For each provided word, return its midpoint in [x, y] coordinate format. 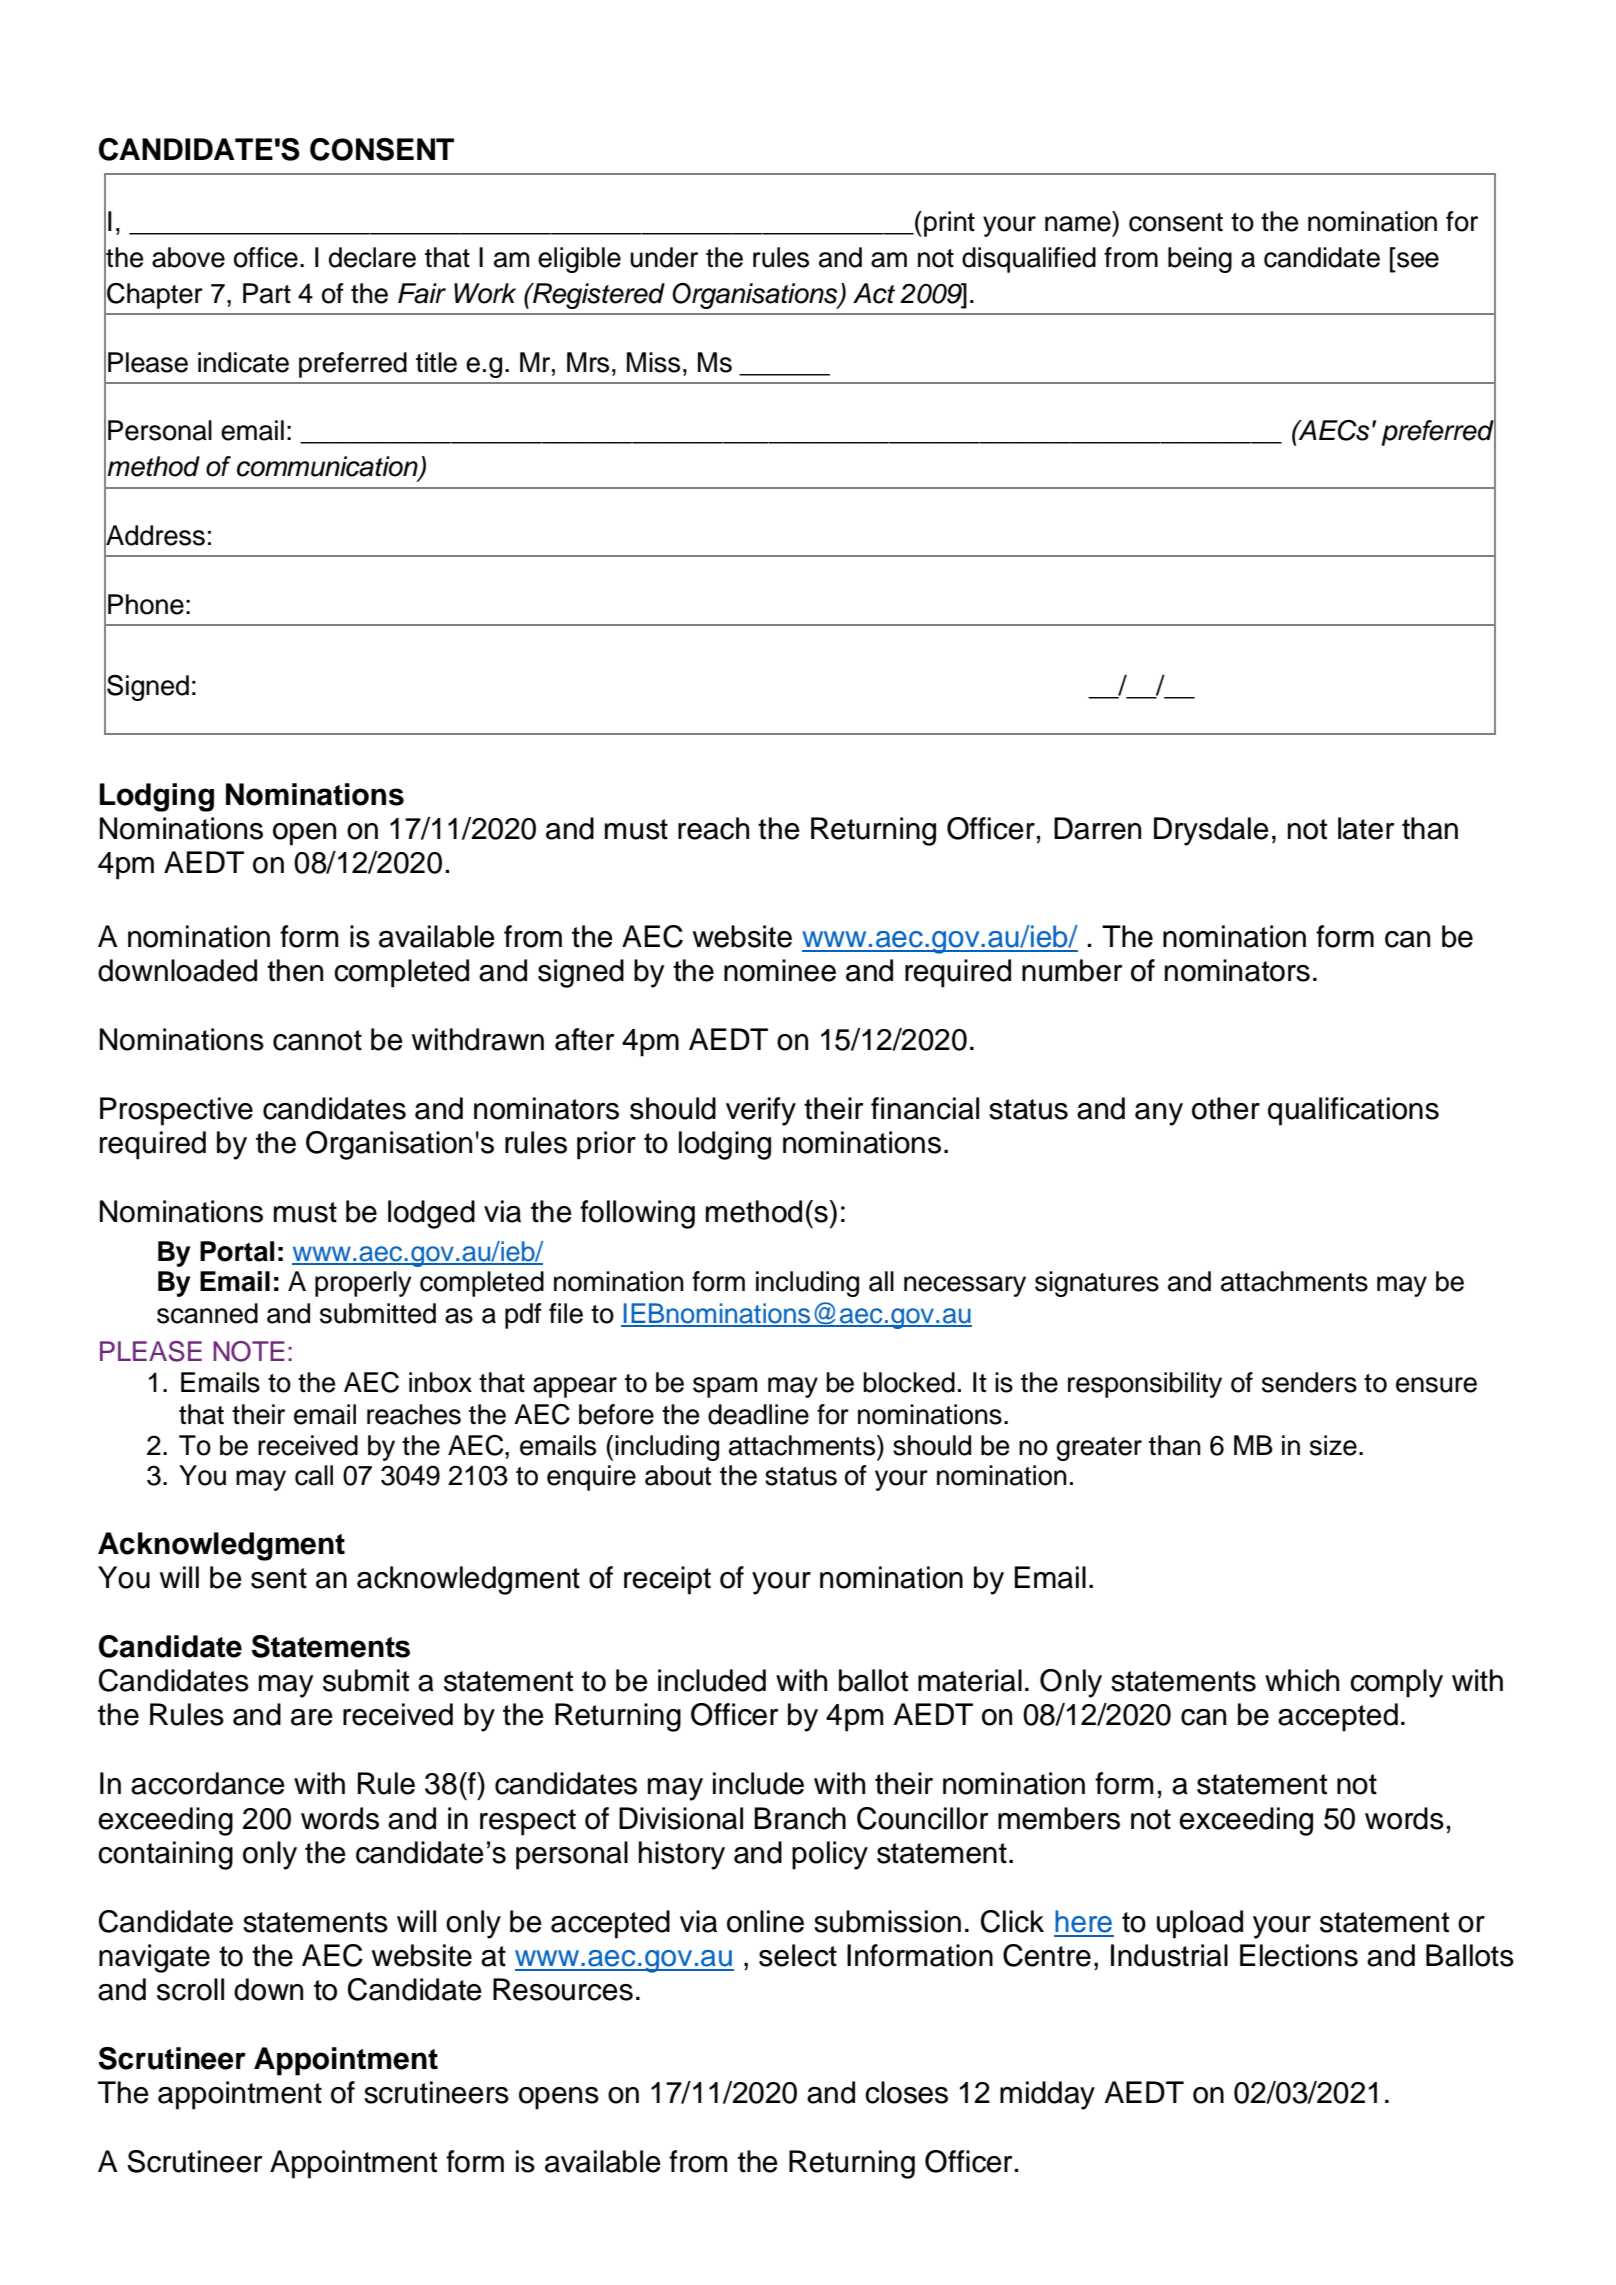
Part [267, 293]
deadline [758, 1414]
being [1200, 260]
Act [874, 293]
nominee [780, 970]
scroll [190, 1989]
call [314, 1475]
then [295, 970]
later [1366, 828]
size [1333, 1445]
